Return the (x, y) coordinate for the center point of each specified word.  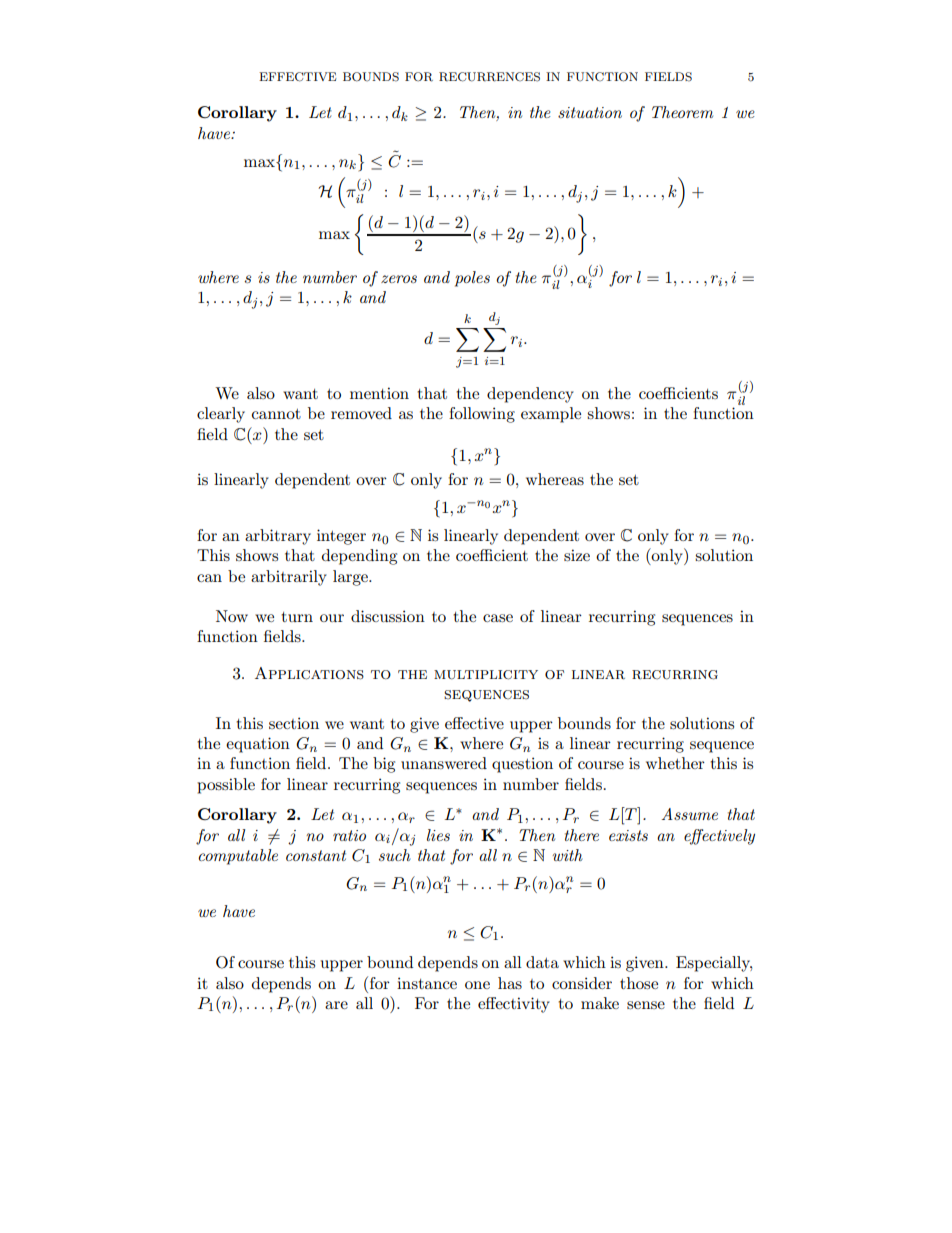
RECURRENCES (489, 77)
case (498, 618)
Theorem (682, 112)
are (336, 1005)
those (639, 983)
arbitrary (278, 537)
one (477, 985)
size (577, 555)
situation (590, 112)
